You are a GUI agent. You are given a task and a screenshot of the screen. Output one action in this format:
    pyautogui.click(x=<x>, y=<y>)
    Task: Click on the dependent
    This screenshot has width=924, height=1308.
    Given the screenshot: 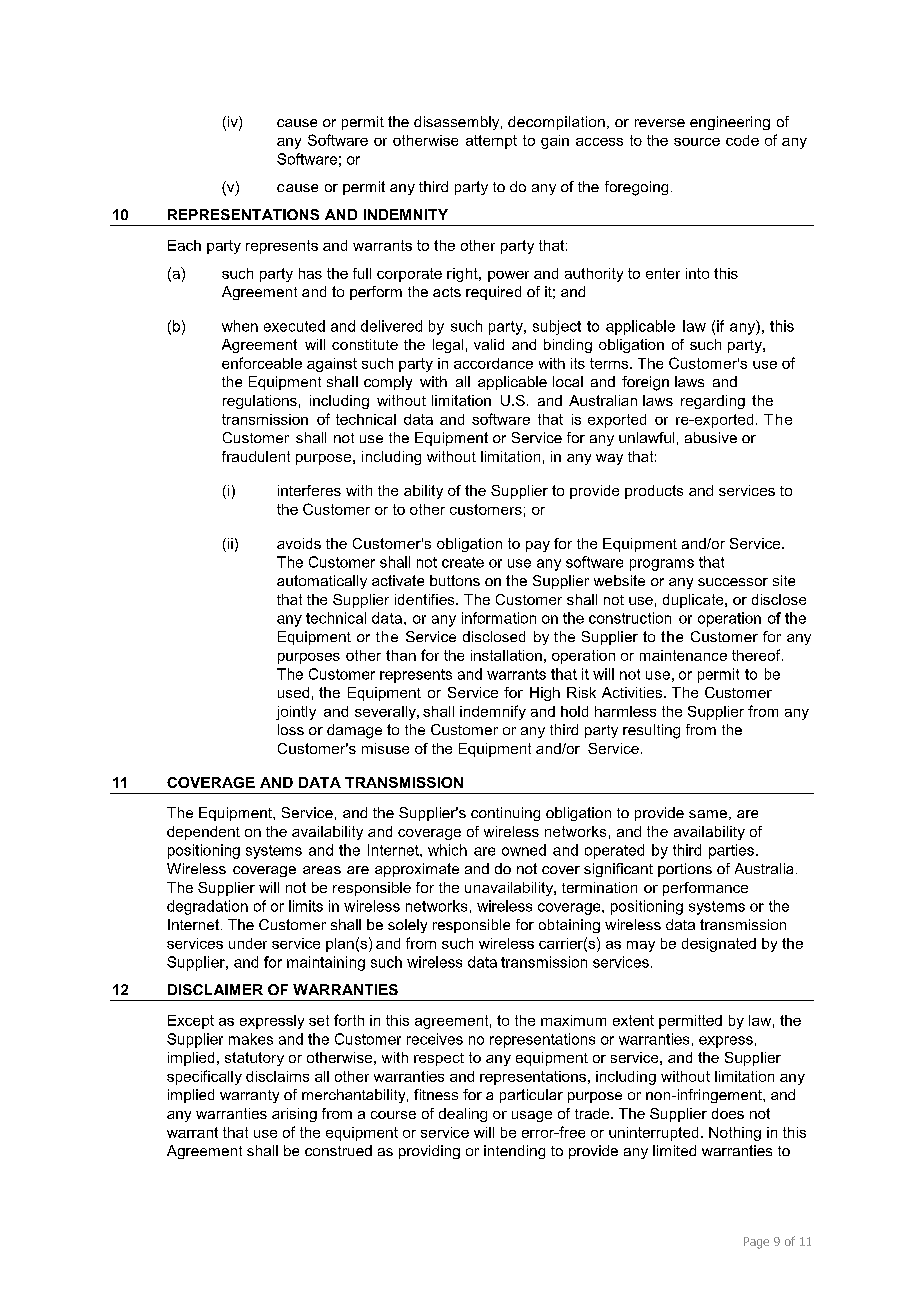 What is the action you would take?
    pyautogui.click(x=203, y=833)
